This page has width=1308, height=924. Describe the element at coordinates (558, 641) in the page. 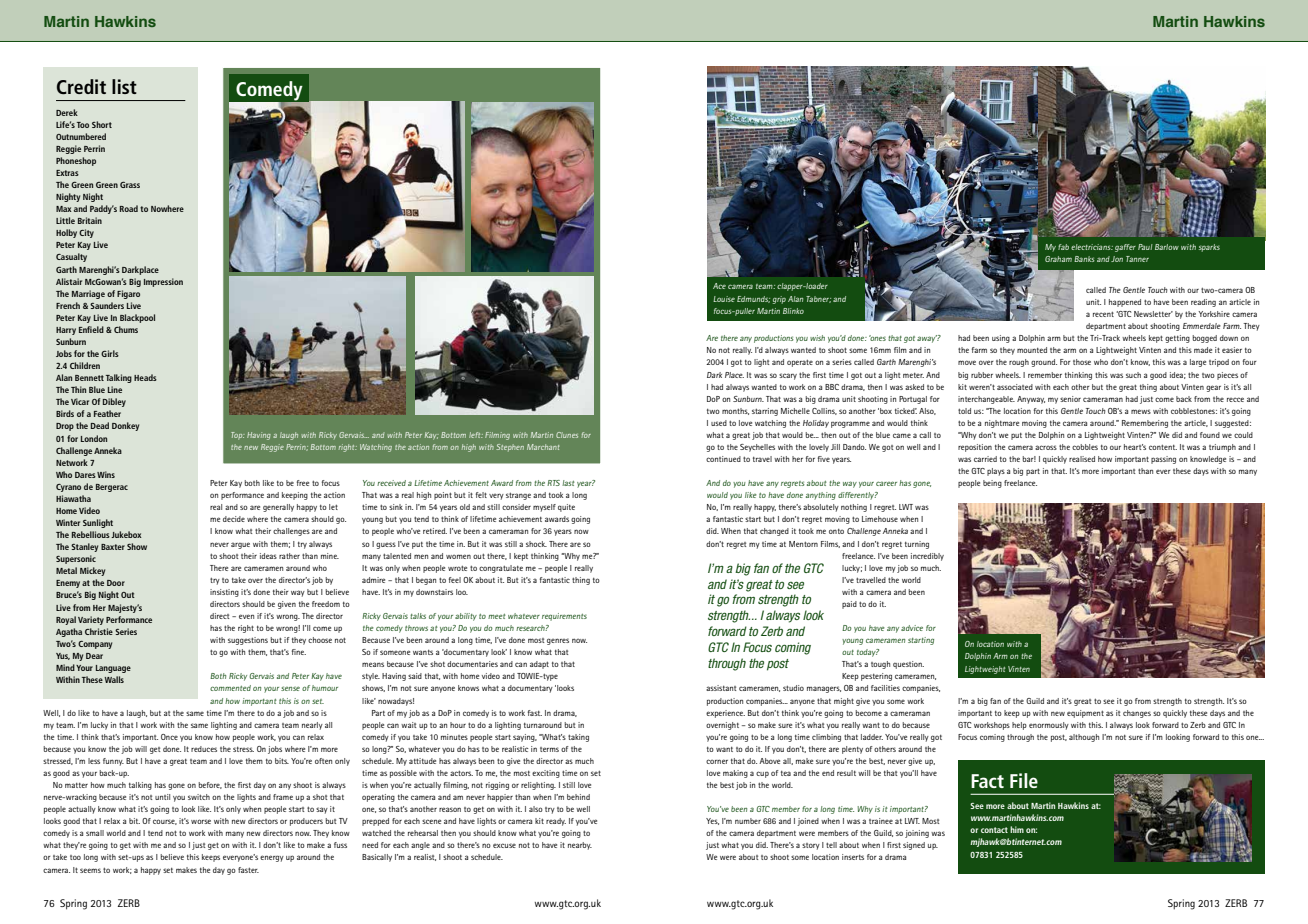

I see `genres` at that location.
